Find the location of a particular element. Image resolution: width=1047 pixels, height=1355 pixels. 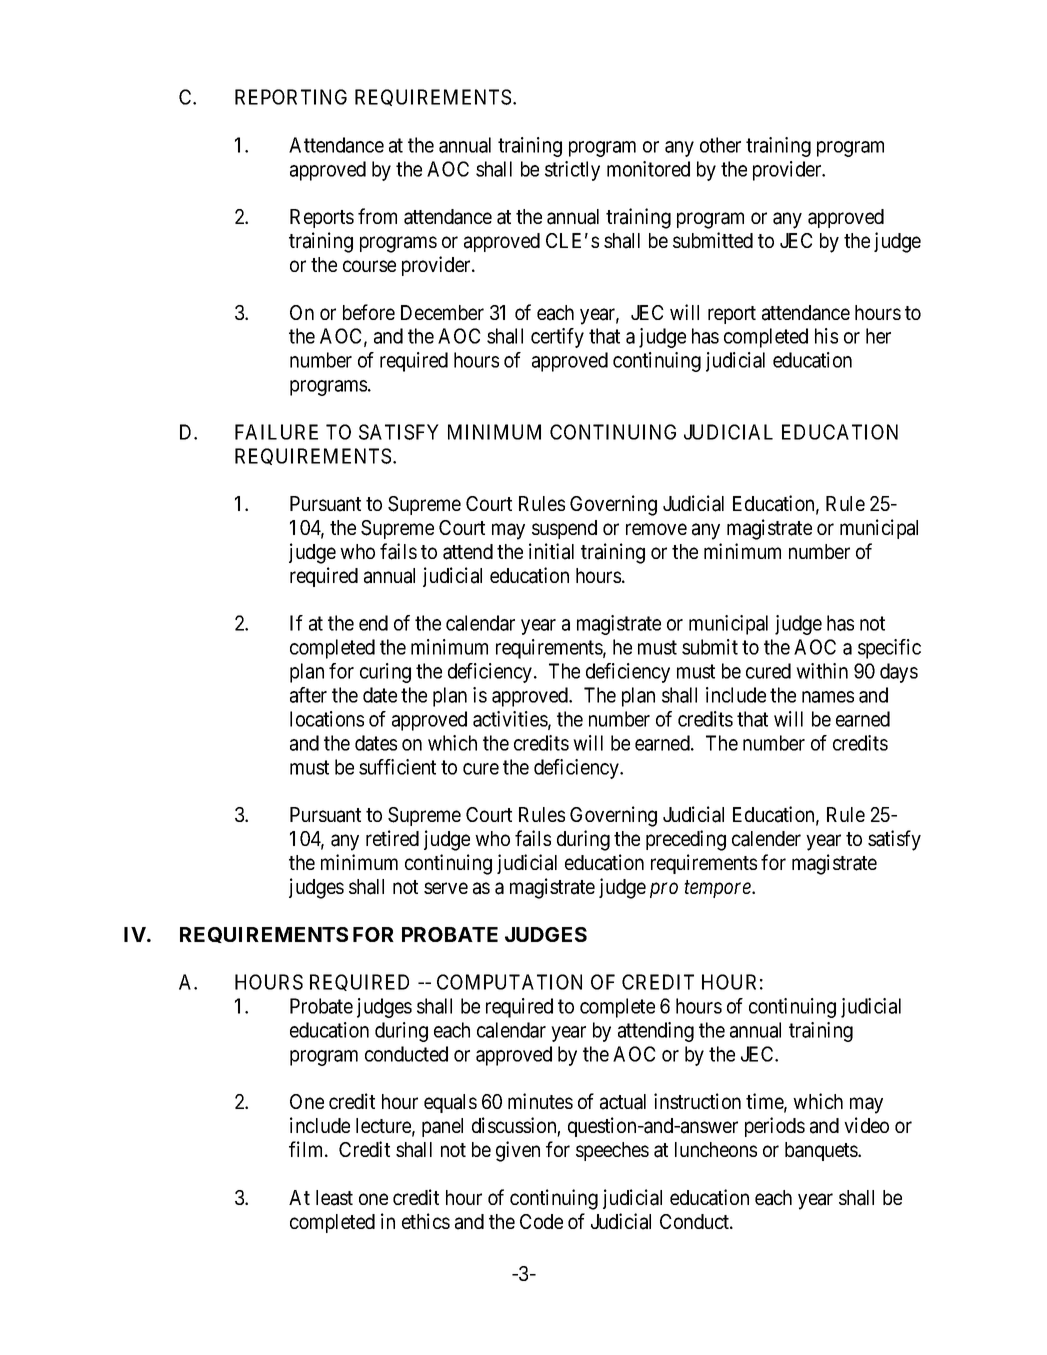

other is located at coordinates (720, 145).
